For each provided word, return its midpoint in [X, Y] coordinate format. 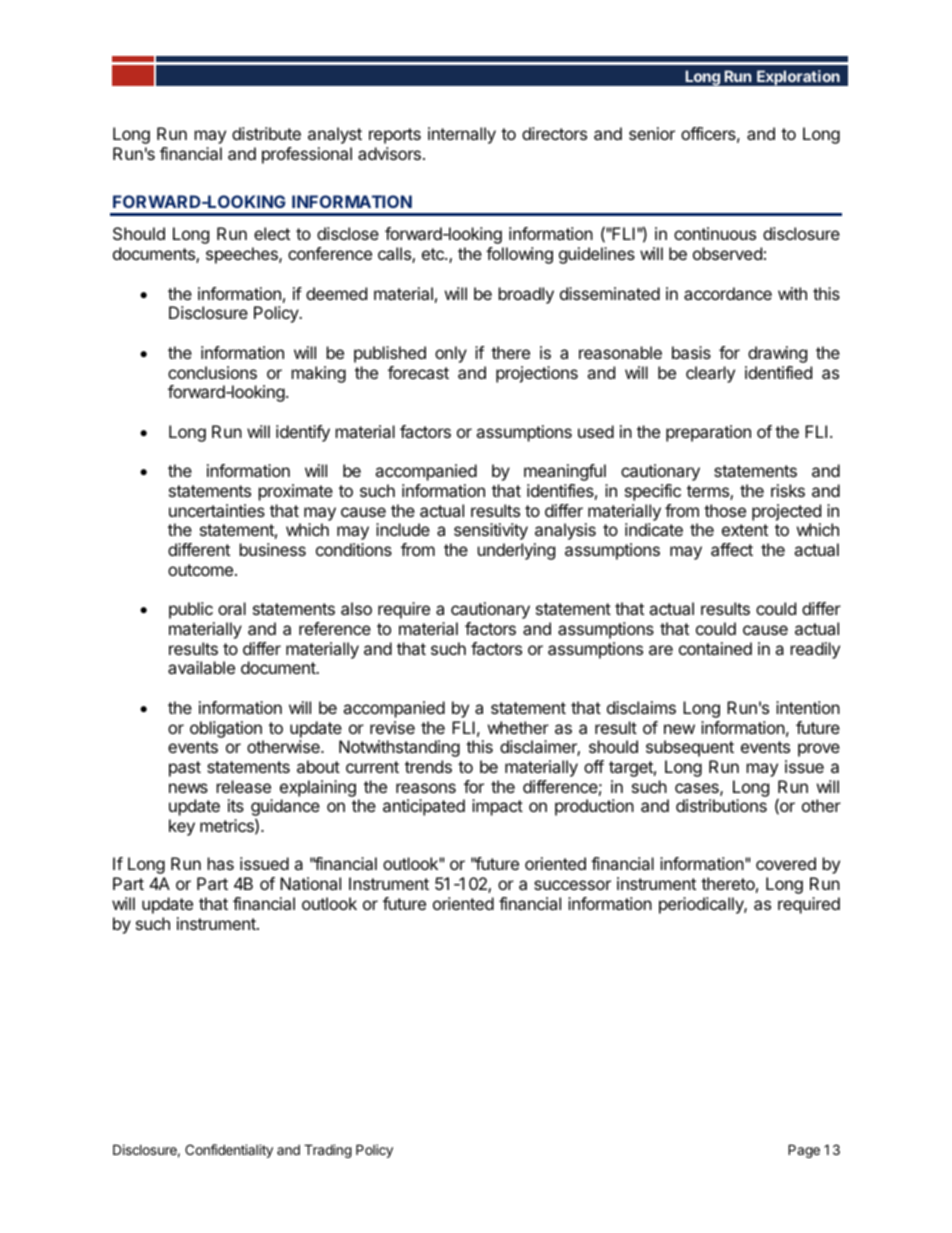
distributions [721, 805]
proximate [296, 492]
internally [462, 135]
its [236, 805]
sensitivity [491, 531]
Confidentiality [229, 1151]
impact [497, 807]
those [725, 510]
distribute [266, 133]
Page [804, 1151]
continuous [715, 233]
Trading [328, 1151]
